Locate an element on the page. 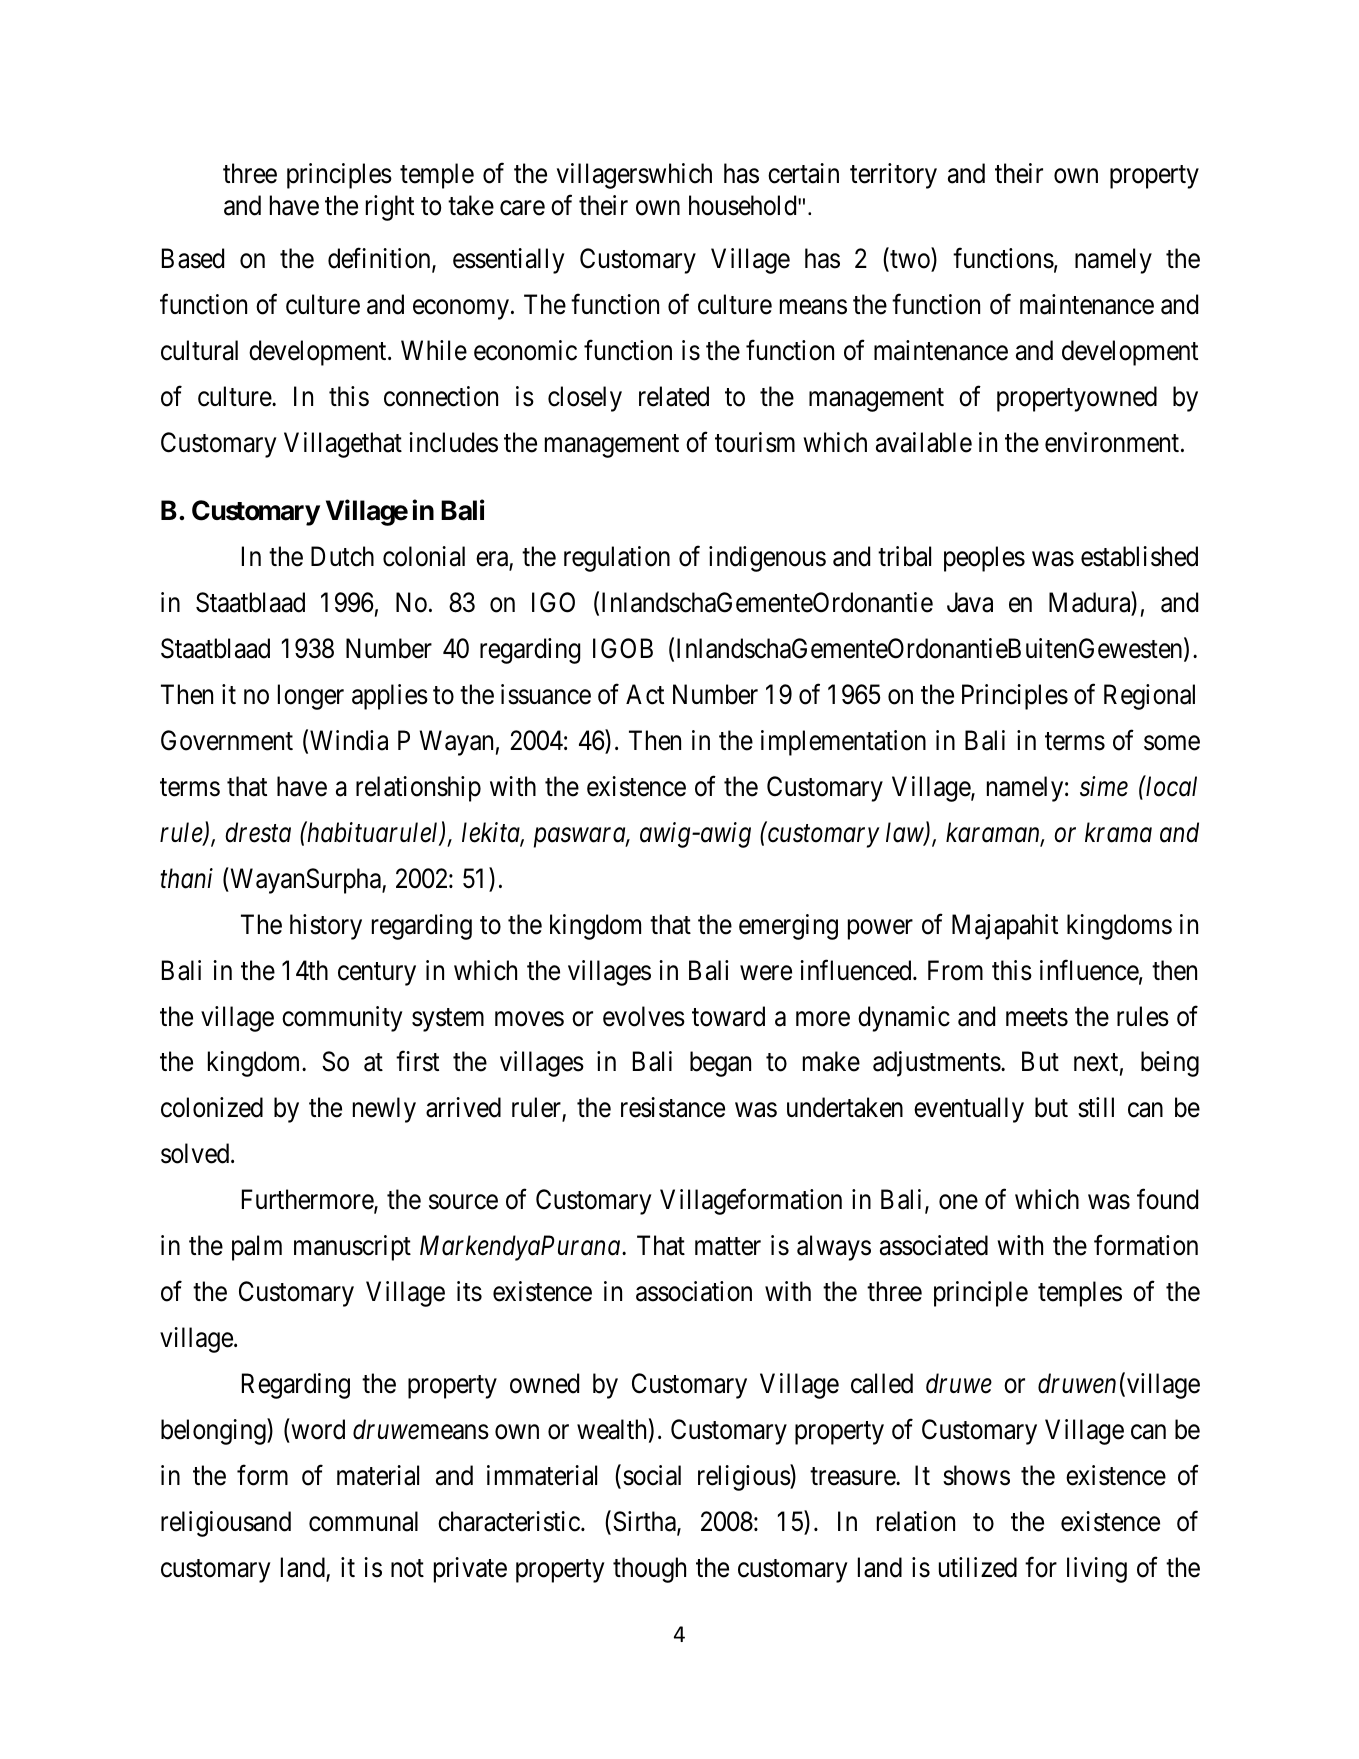  certain is located at coordinates (803, 173).
